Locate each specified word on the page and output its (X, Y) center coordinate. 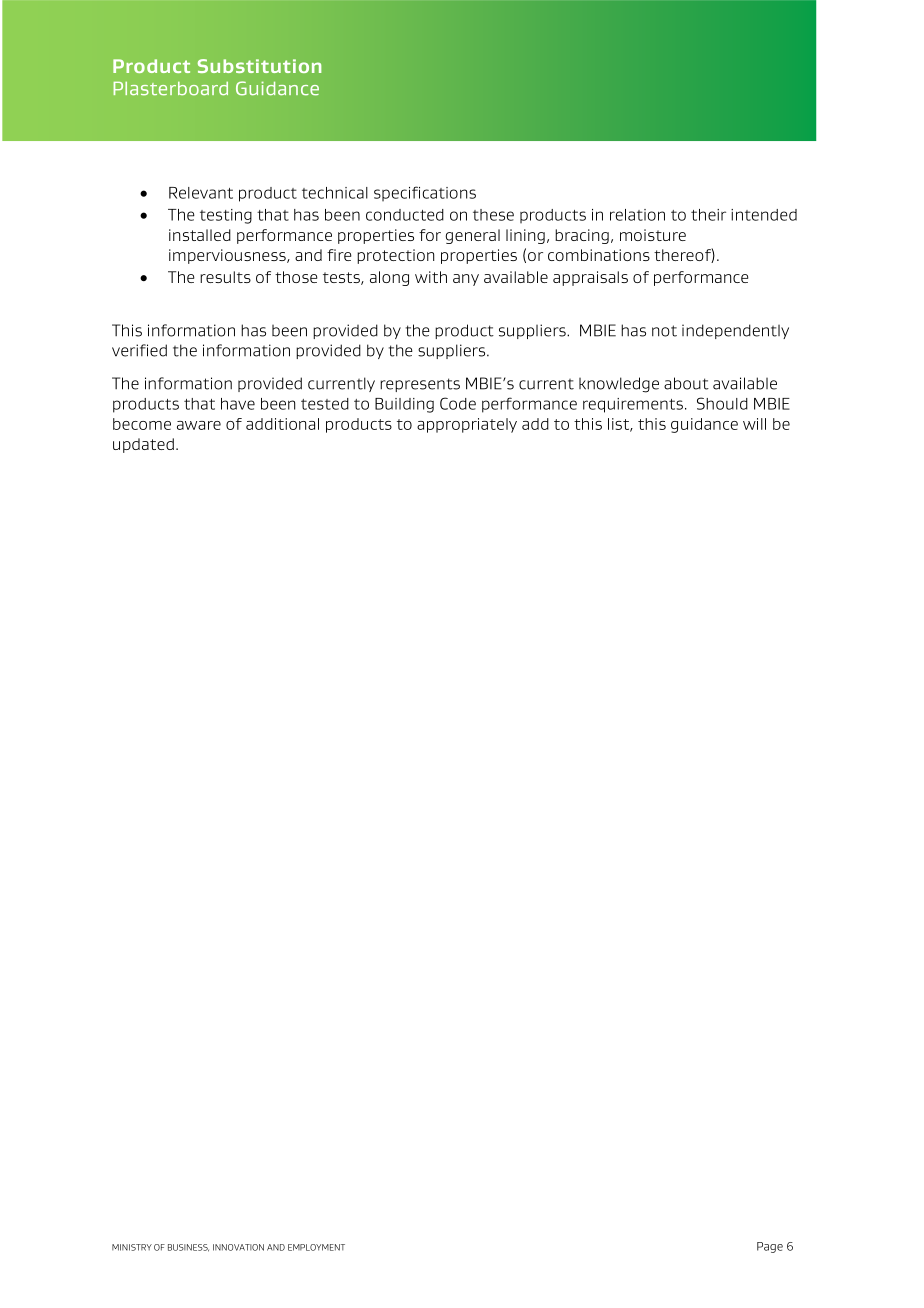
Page (770, 1247)
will (754, 424)
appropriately (467, 425)
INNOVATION (238, 1247)
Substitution (259, 66)
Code (458, 403)
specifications (425, 193)
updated (143, 445)
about (686, 383)
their (708, 215)
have (238, 404)
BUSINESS (188, 1248)
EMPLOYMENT (316, 1247)
